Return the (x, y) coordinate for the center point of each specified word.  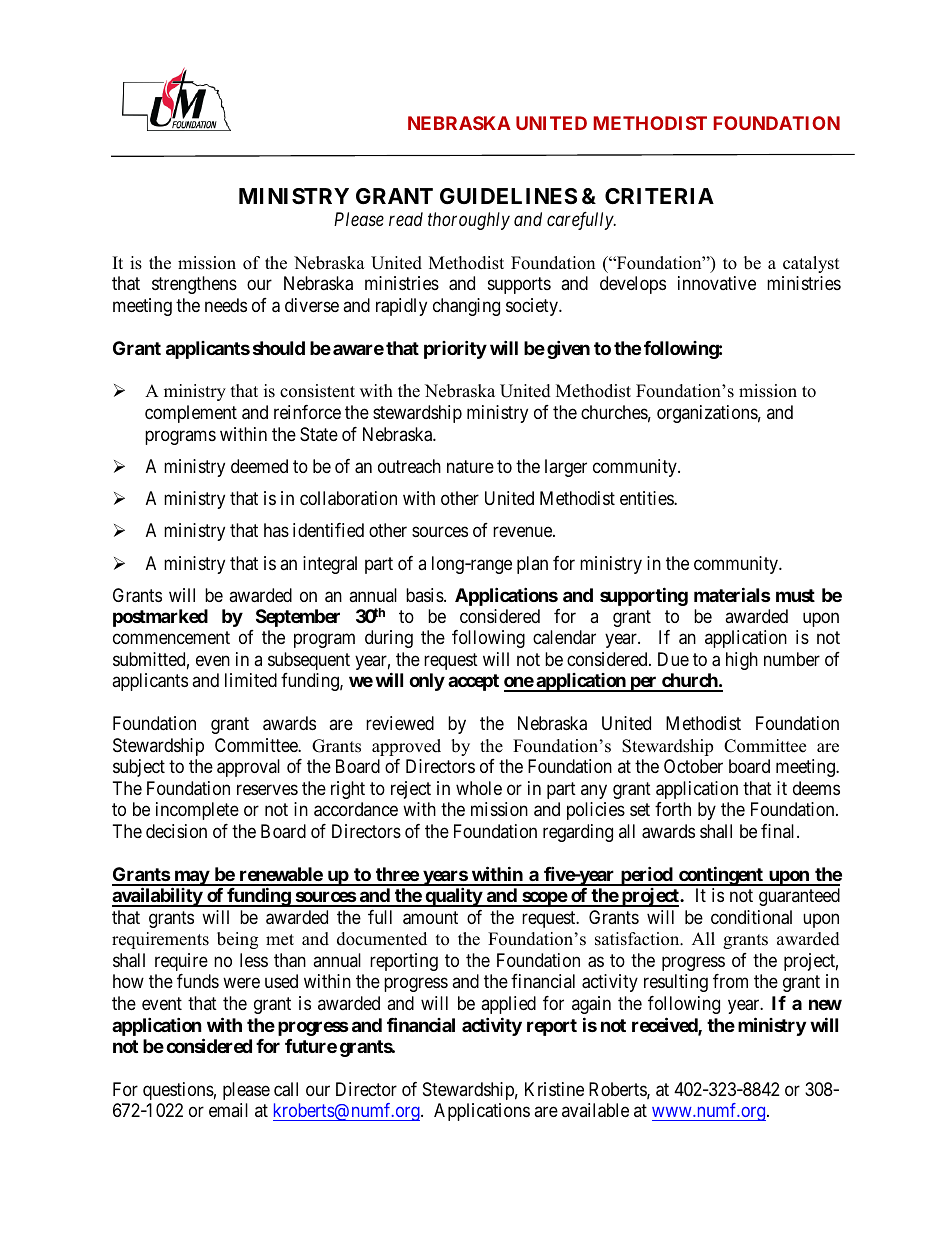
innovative (717, 283)
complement (191, 414)
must (795, 595)
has (276, 530)
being (237, 940)
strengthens (194, 285)
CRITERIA (659, 196)
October (693, 766)
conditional (751, 917)
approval (248, 768)
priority (455, 349)
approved (406, 747)
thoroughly (469, 221)
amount (430, 918)
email (228, 1110)
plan (532, 565)
